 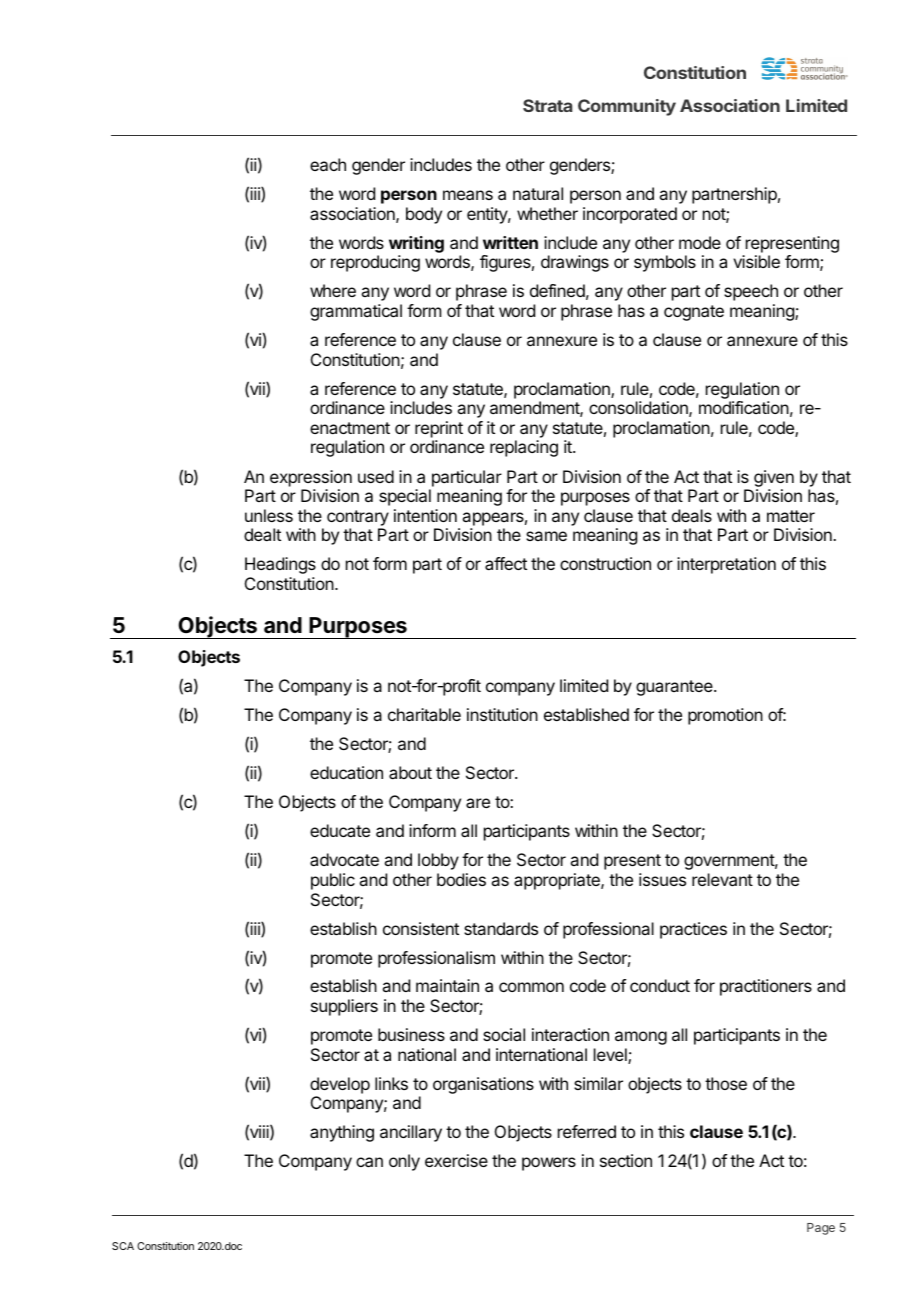 I want to click on means, so click(x=468, y=195).
